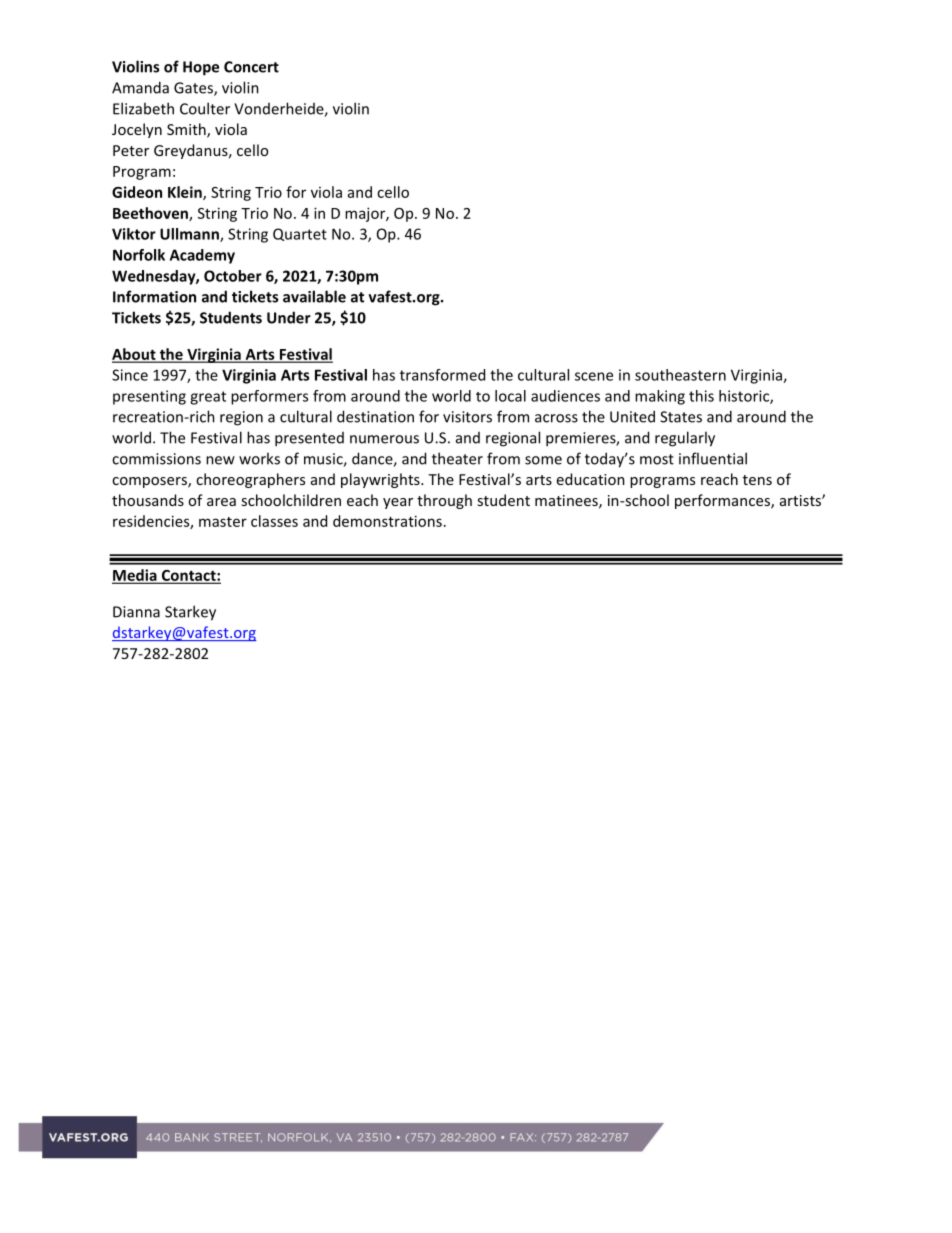 The image size is (952, 1233). Describe the element at coordinates (251, 67) in the page. I see `Concert` at that location.
